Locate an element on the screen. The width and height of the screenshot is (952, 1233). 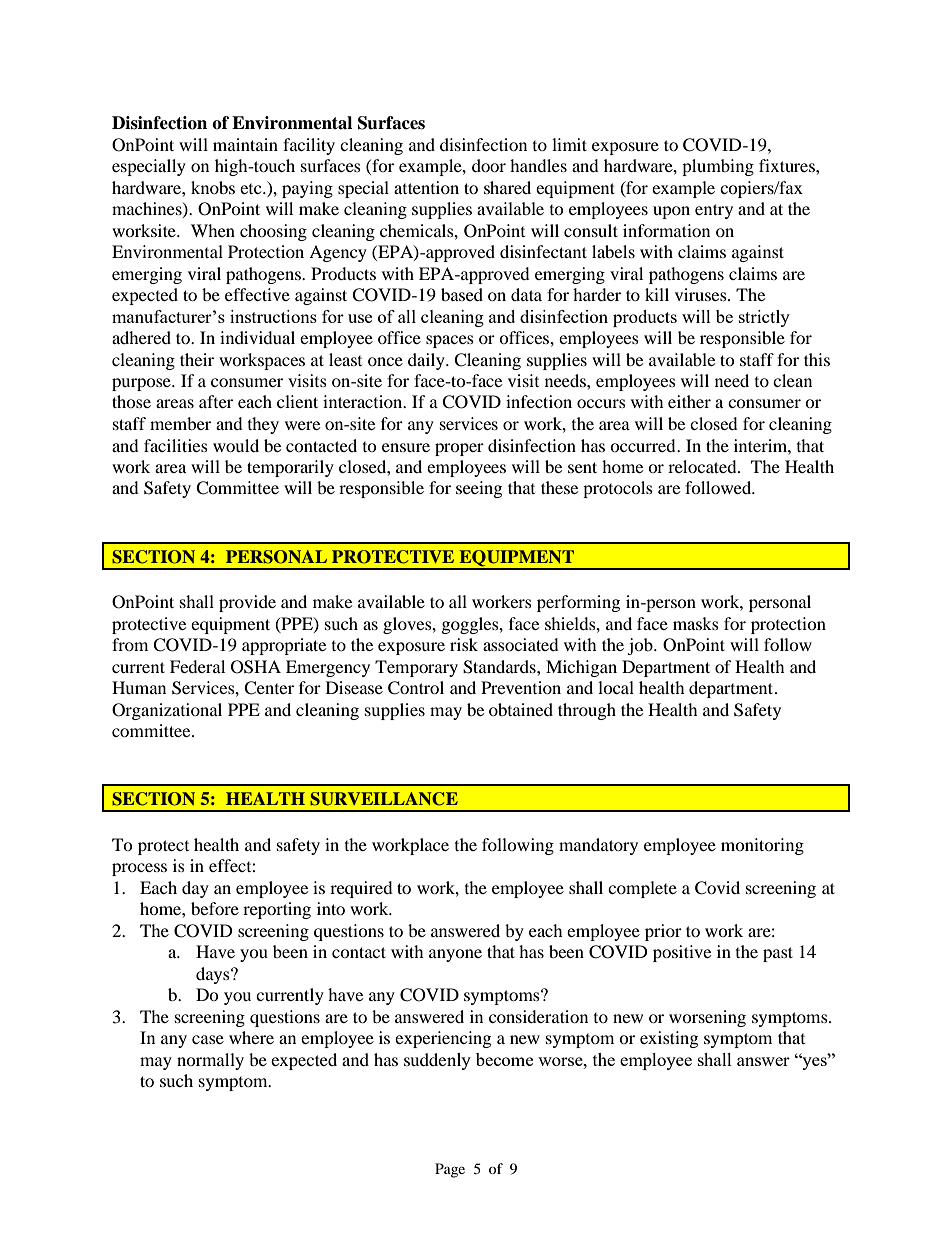
risk is located at coordinates (464, 644).
